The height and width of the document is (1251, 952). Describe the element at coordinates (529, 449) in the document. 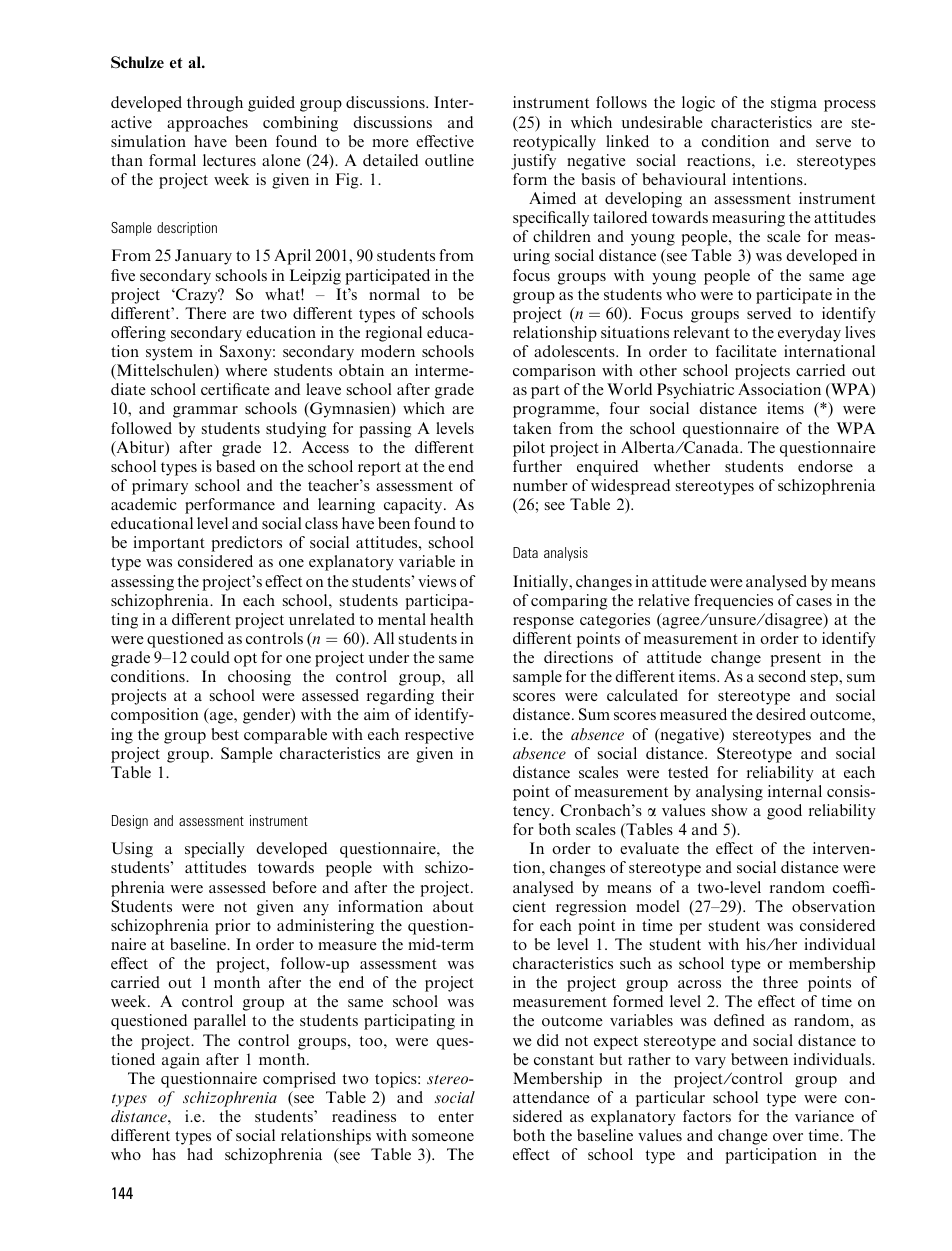

I see `pilot` at that location.
